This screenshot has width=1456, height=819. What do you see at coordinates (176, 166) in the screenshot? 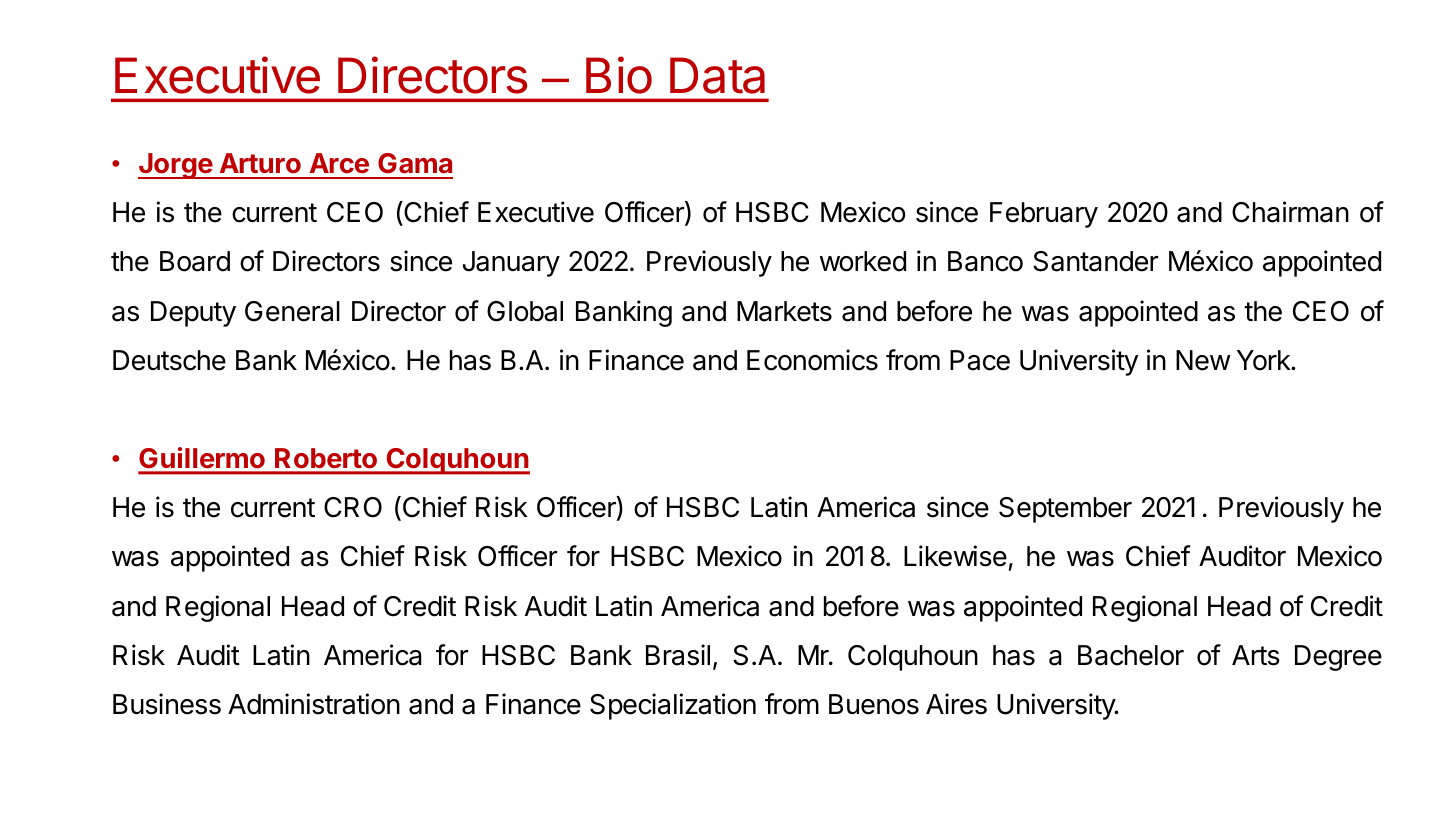
I see `Jorge` at bounding box center [176, 166].
